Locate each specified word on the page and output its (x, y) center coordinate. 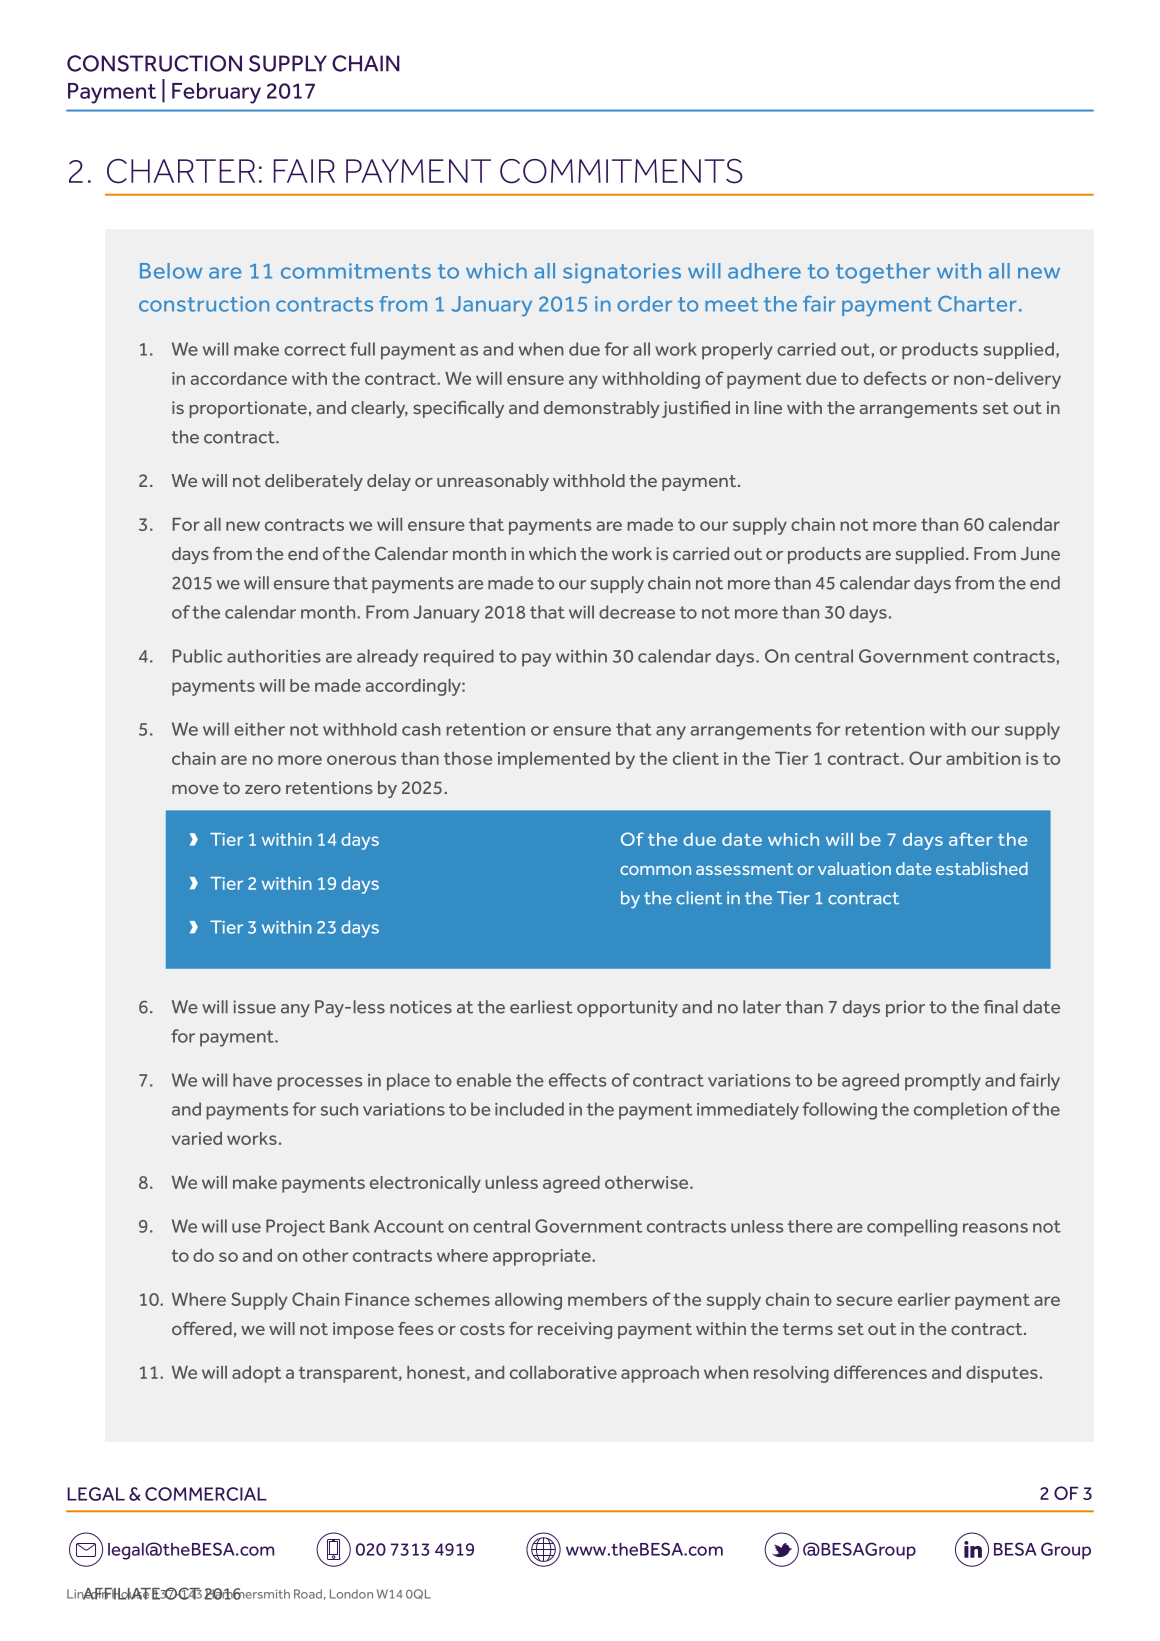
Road (308, 1594)
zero (263, 789)
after (971, 839)
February (216, 93)
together (883, 273)
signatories (622, 273)
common (655, 870)
